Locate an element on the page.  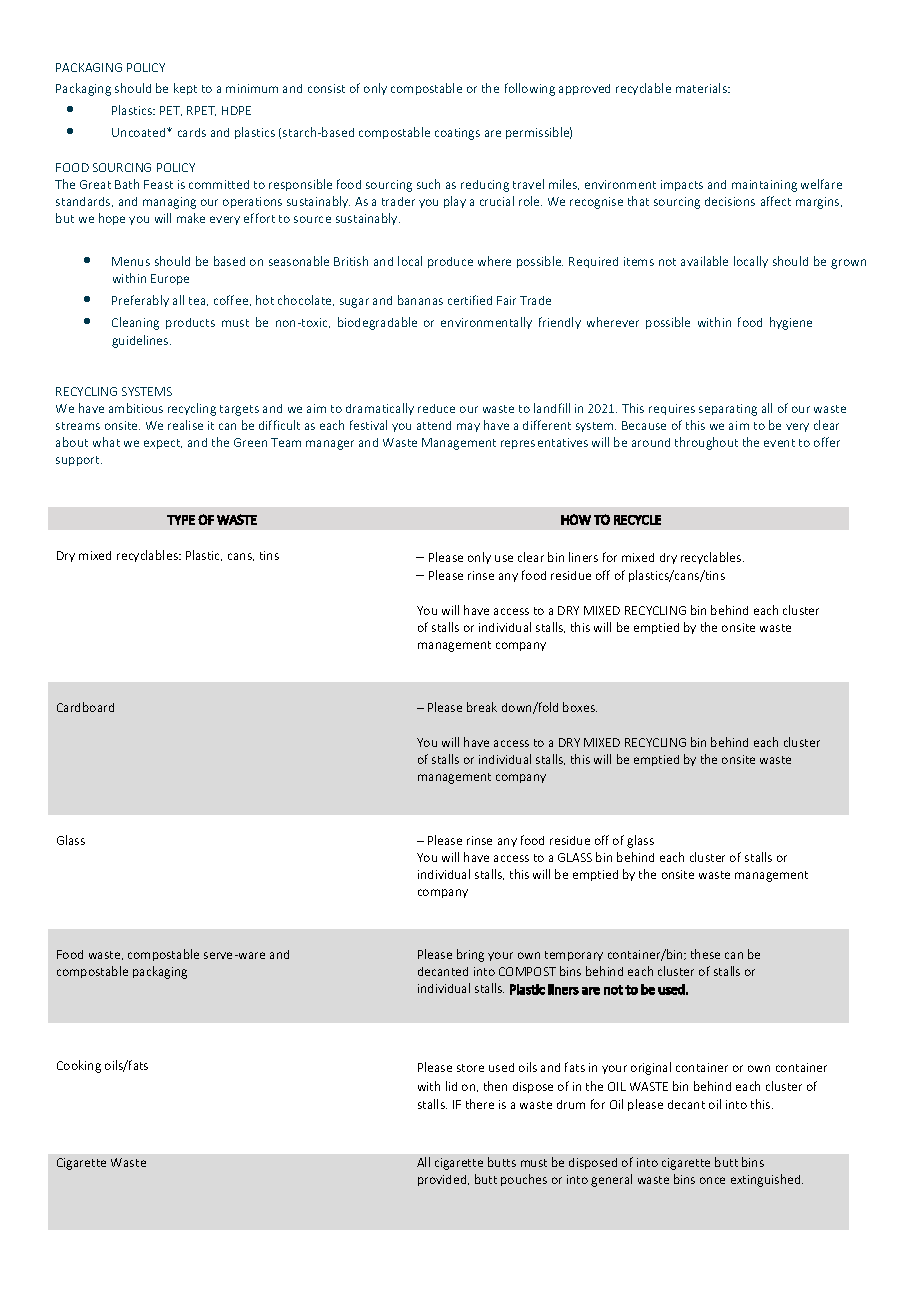
coatings is located at coordinates (457, 134).
